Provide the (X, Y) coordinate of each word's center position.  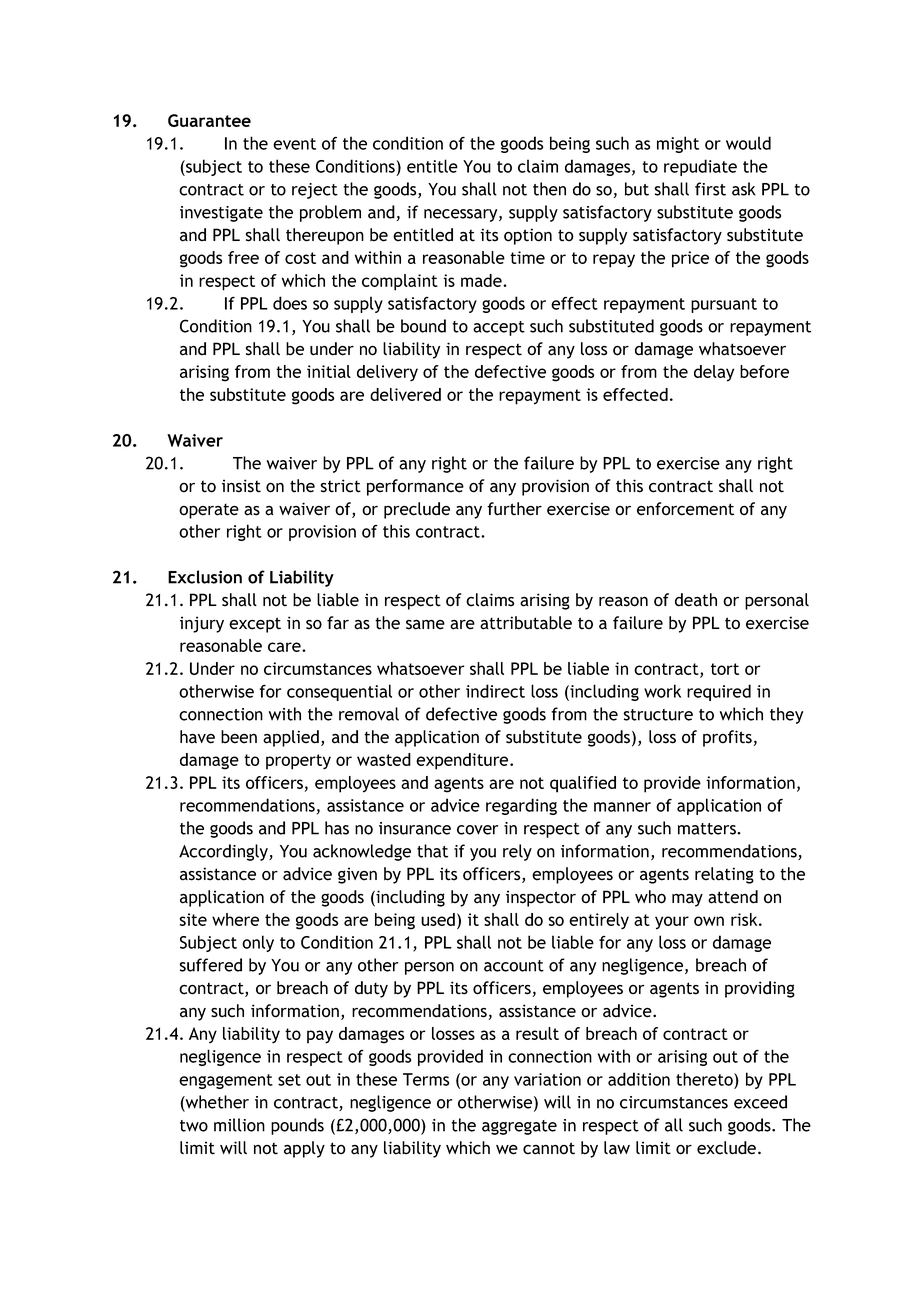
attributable (526, 623)
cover (477, 830)
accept (499, 328)
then (549, 189)
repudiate (700, 167)
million (239, 1125)
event (294, 144)
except (255, 625)
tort (725, 669)
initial (329, 371)
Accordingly (224, 852)
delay (714, 373)
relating (724, 875)
